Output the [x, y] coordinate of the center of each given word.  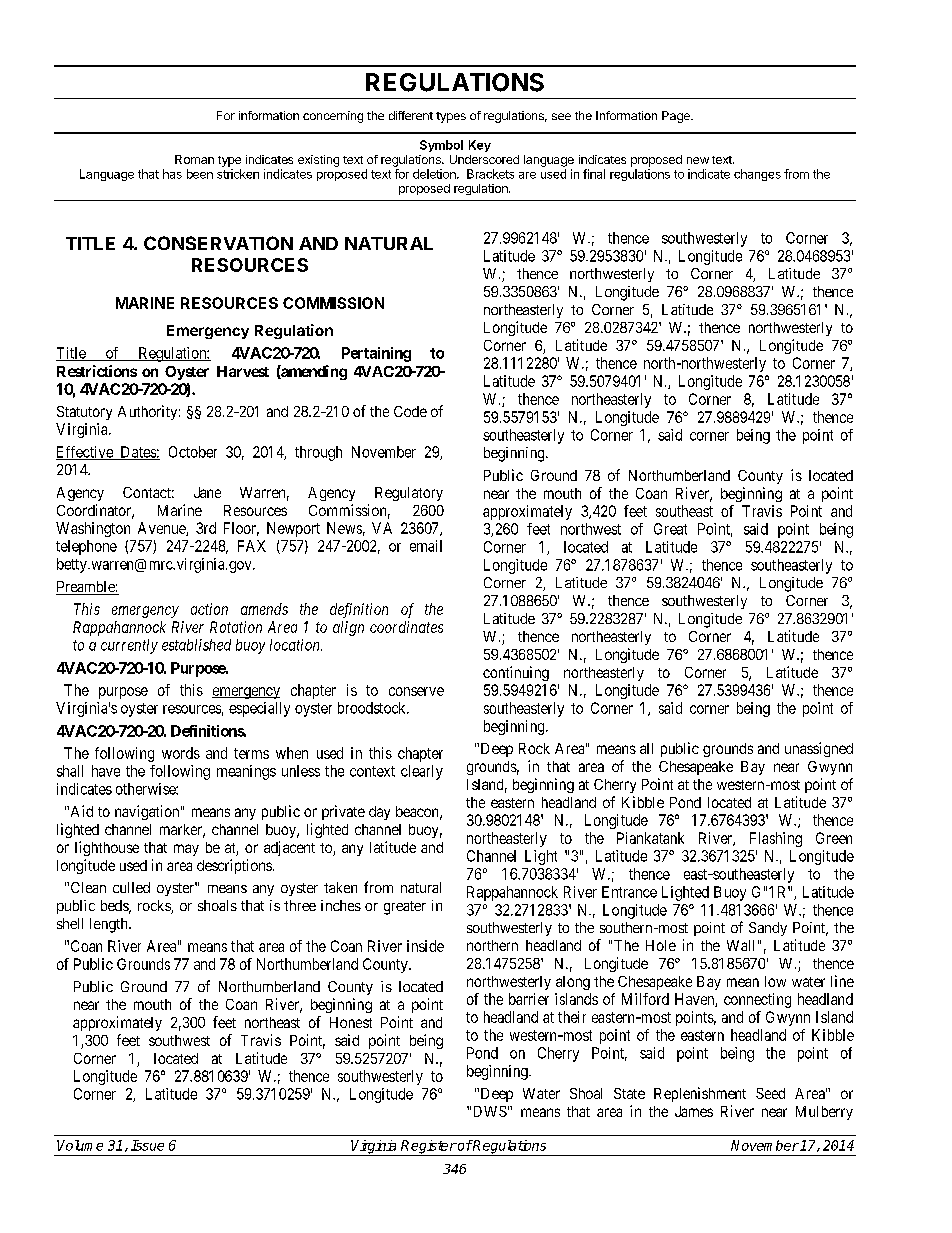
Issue [147, 1145]
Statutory [84, 413]
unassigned [819, 749]
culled [131, 887]
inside [425, 946]
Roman [194, 159]
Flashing [776, 839]
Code [410, 411]
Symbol [441, 146]
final [594, 174]
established [196, 645]
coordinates [406, 627]
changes [757, 175]
